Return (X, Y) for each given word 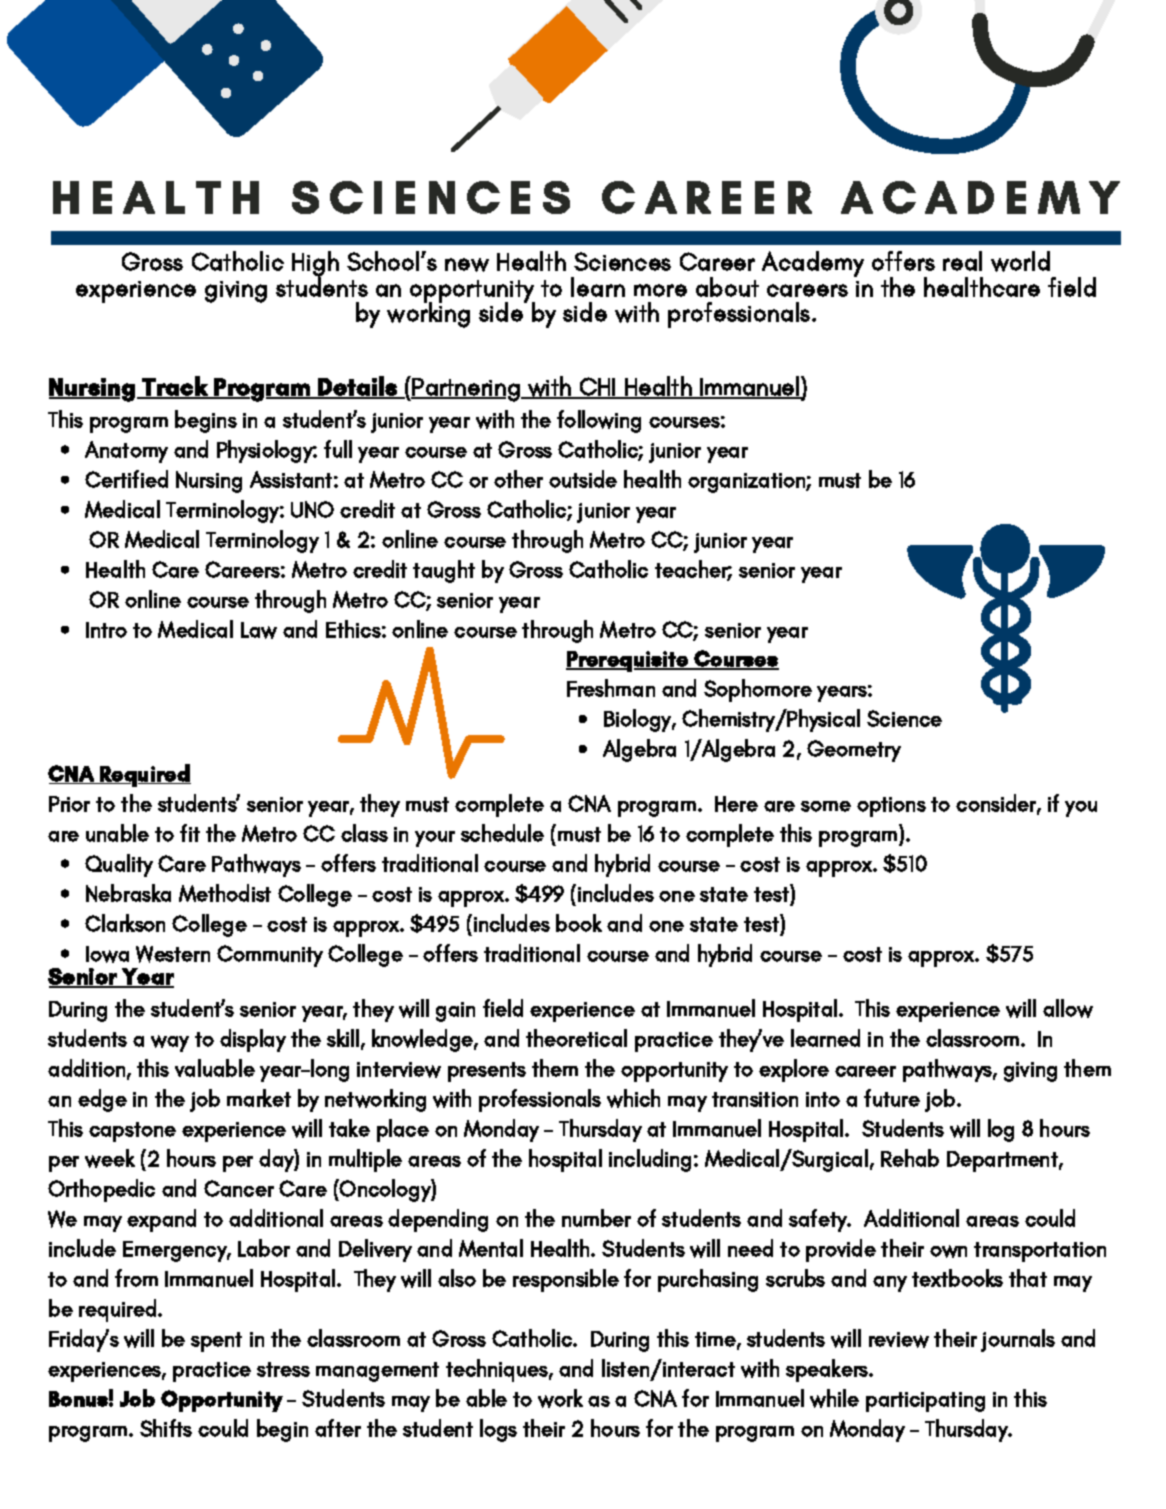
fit (190, 833)
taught (444, 571)
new (467, 265)
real (962, 261)
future (892, 1098)
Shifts (166, 1428)
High (315, 265)
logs (498, 1430)
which (633, 1098)
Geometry (854, 751)
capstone (132, 1132)
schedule (502, 833)
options (891, 807)
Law (259, 630)
